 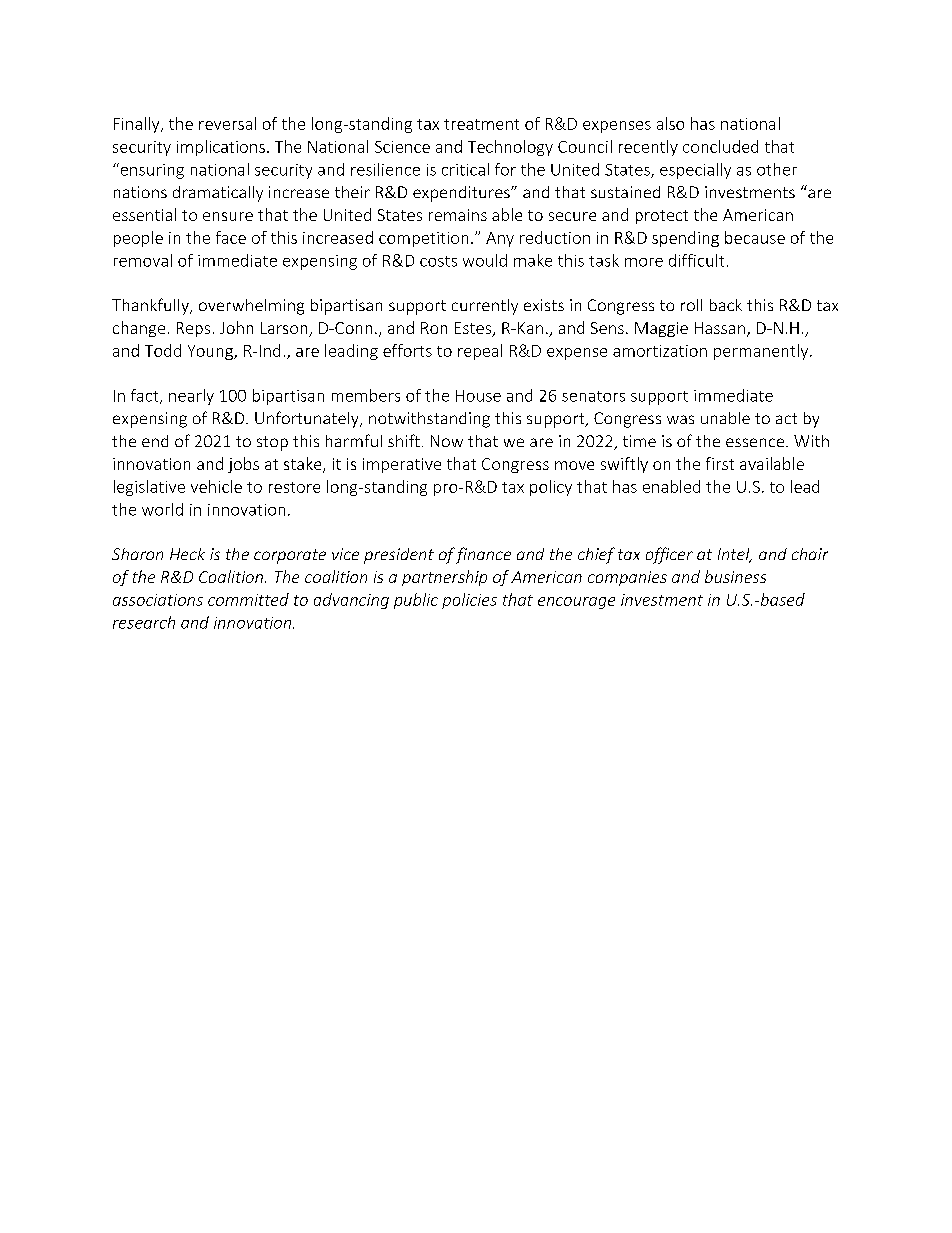 What do you see at coordinates (735, 576) in the image?
I see `business` at bounding box center [735, 576].
